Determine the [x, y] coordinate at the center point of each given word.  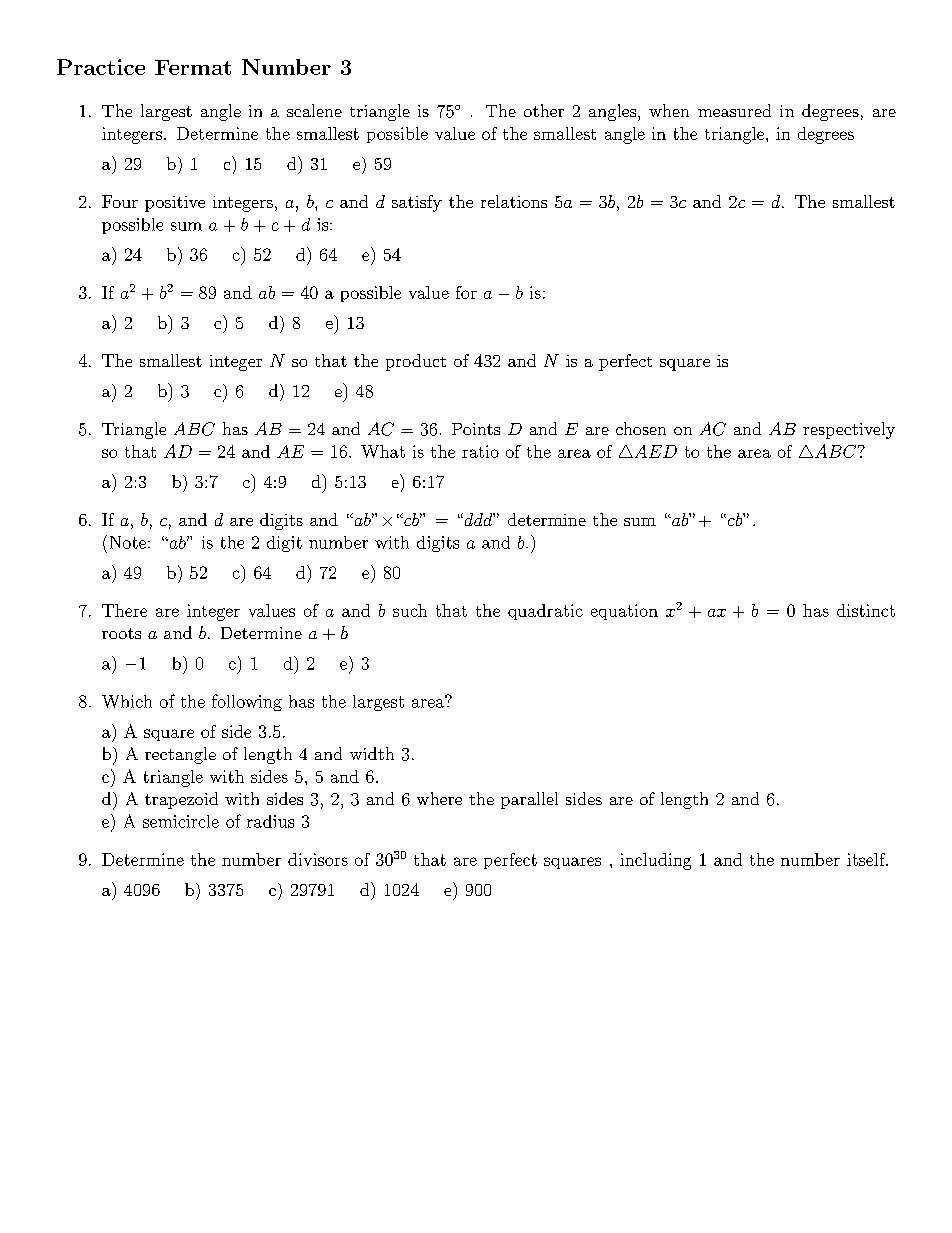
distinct [866, 610]
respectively [849, 430]
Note [129, 542]
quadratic [545, 612]
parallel [529, 800]
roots [121, 633]
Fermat [193, 67]
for [466, 292]
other [544, 110]
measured [734, 110]
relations [514, 201]
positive [175, 204]
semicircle [181, 821]
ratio [480, 451]
